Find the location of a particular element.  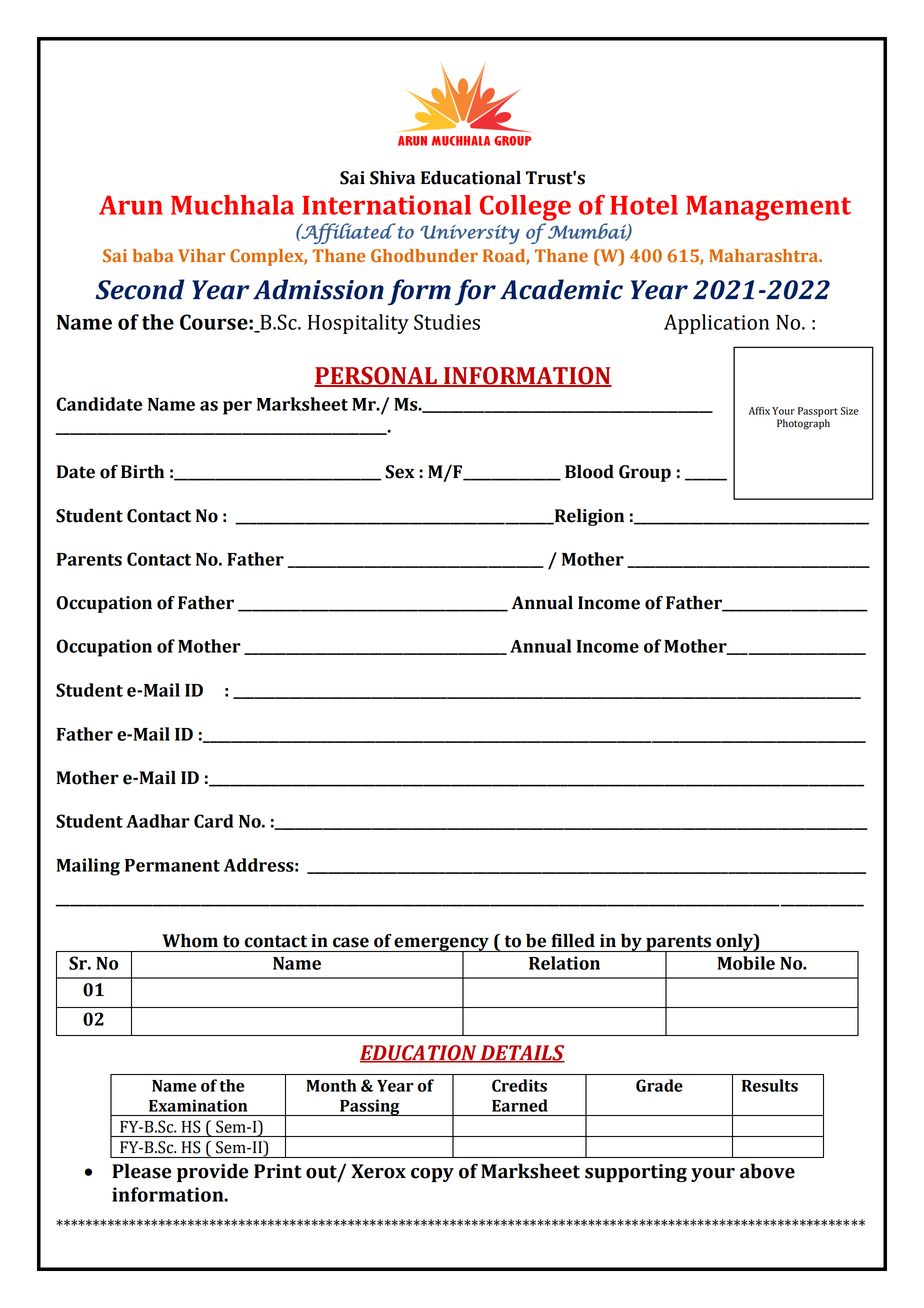

Group is located at coordinates (645, 473).
